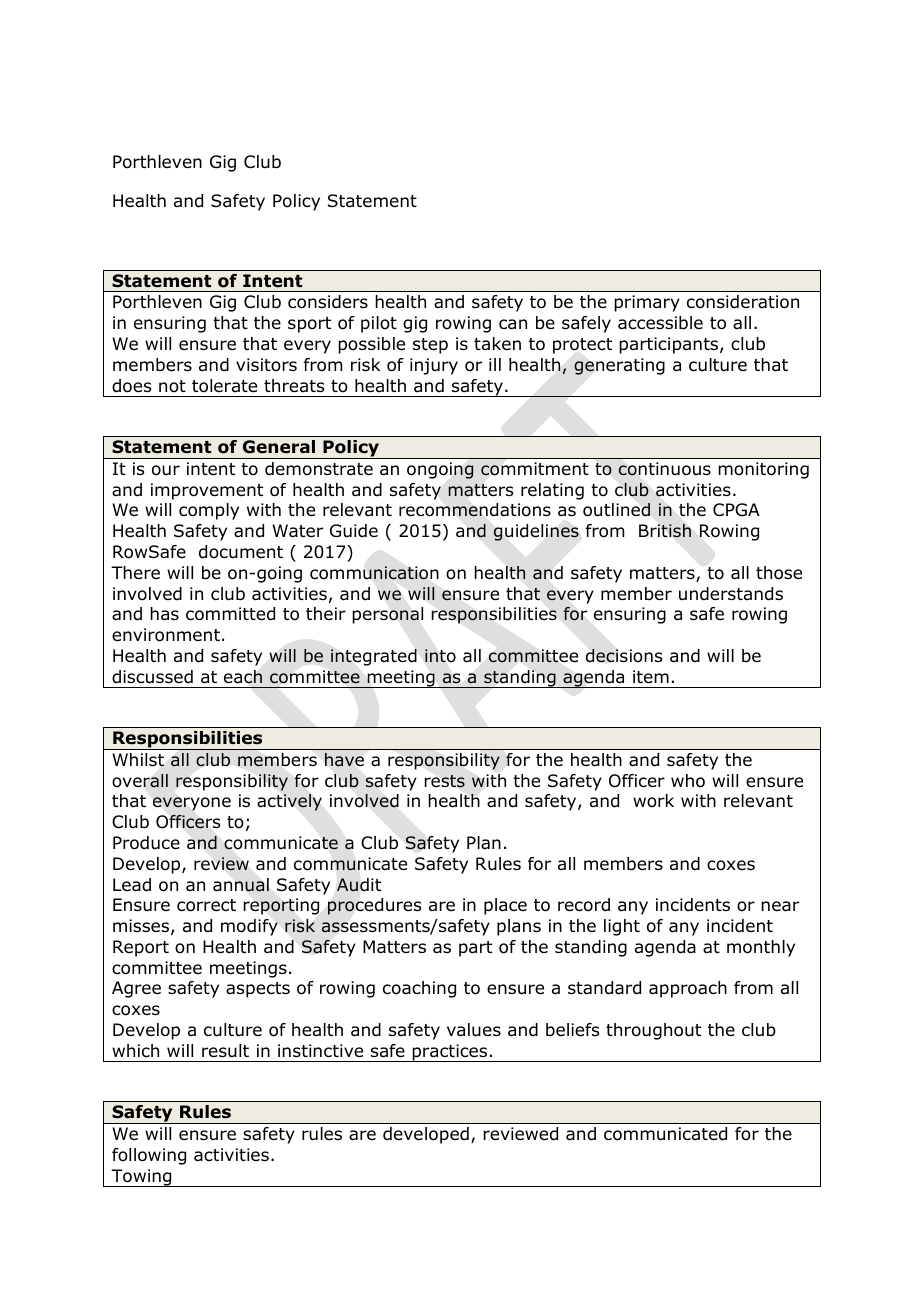 The width and height of the image is (924, 1308). I want to click on who, so click(688, 781).
